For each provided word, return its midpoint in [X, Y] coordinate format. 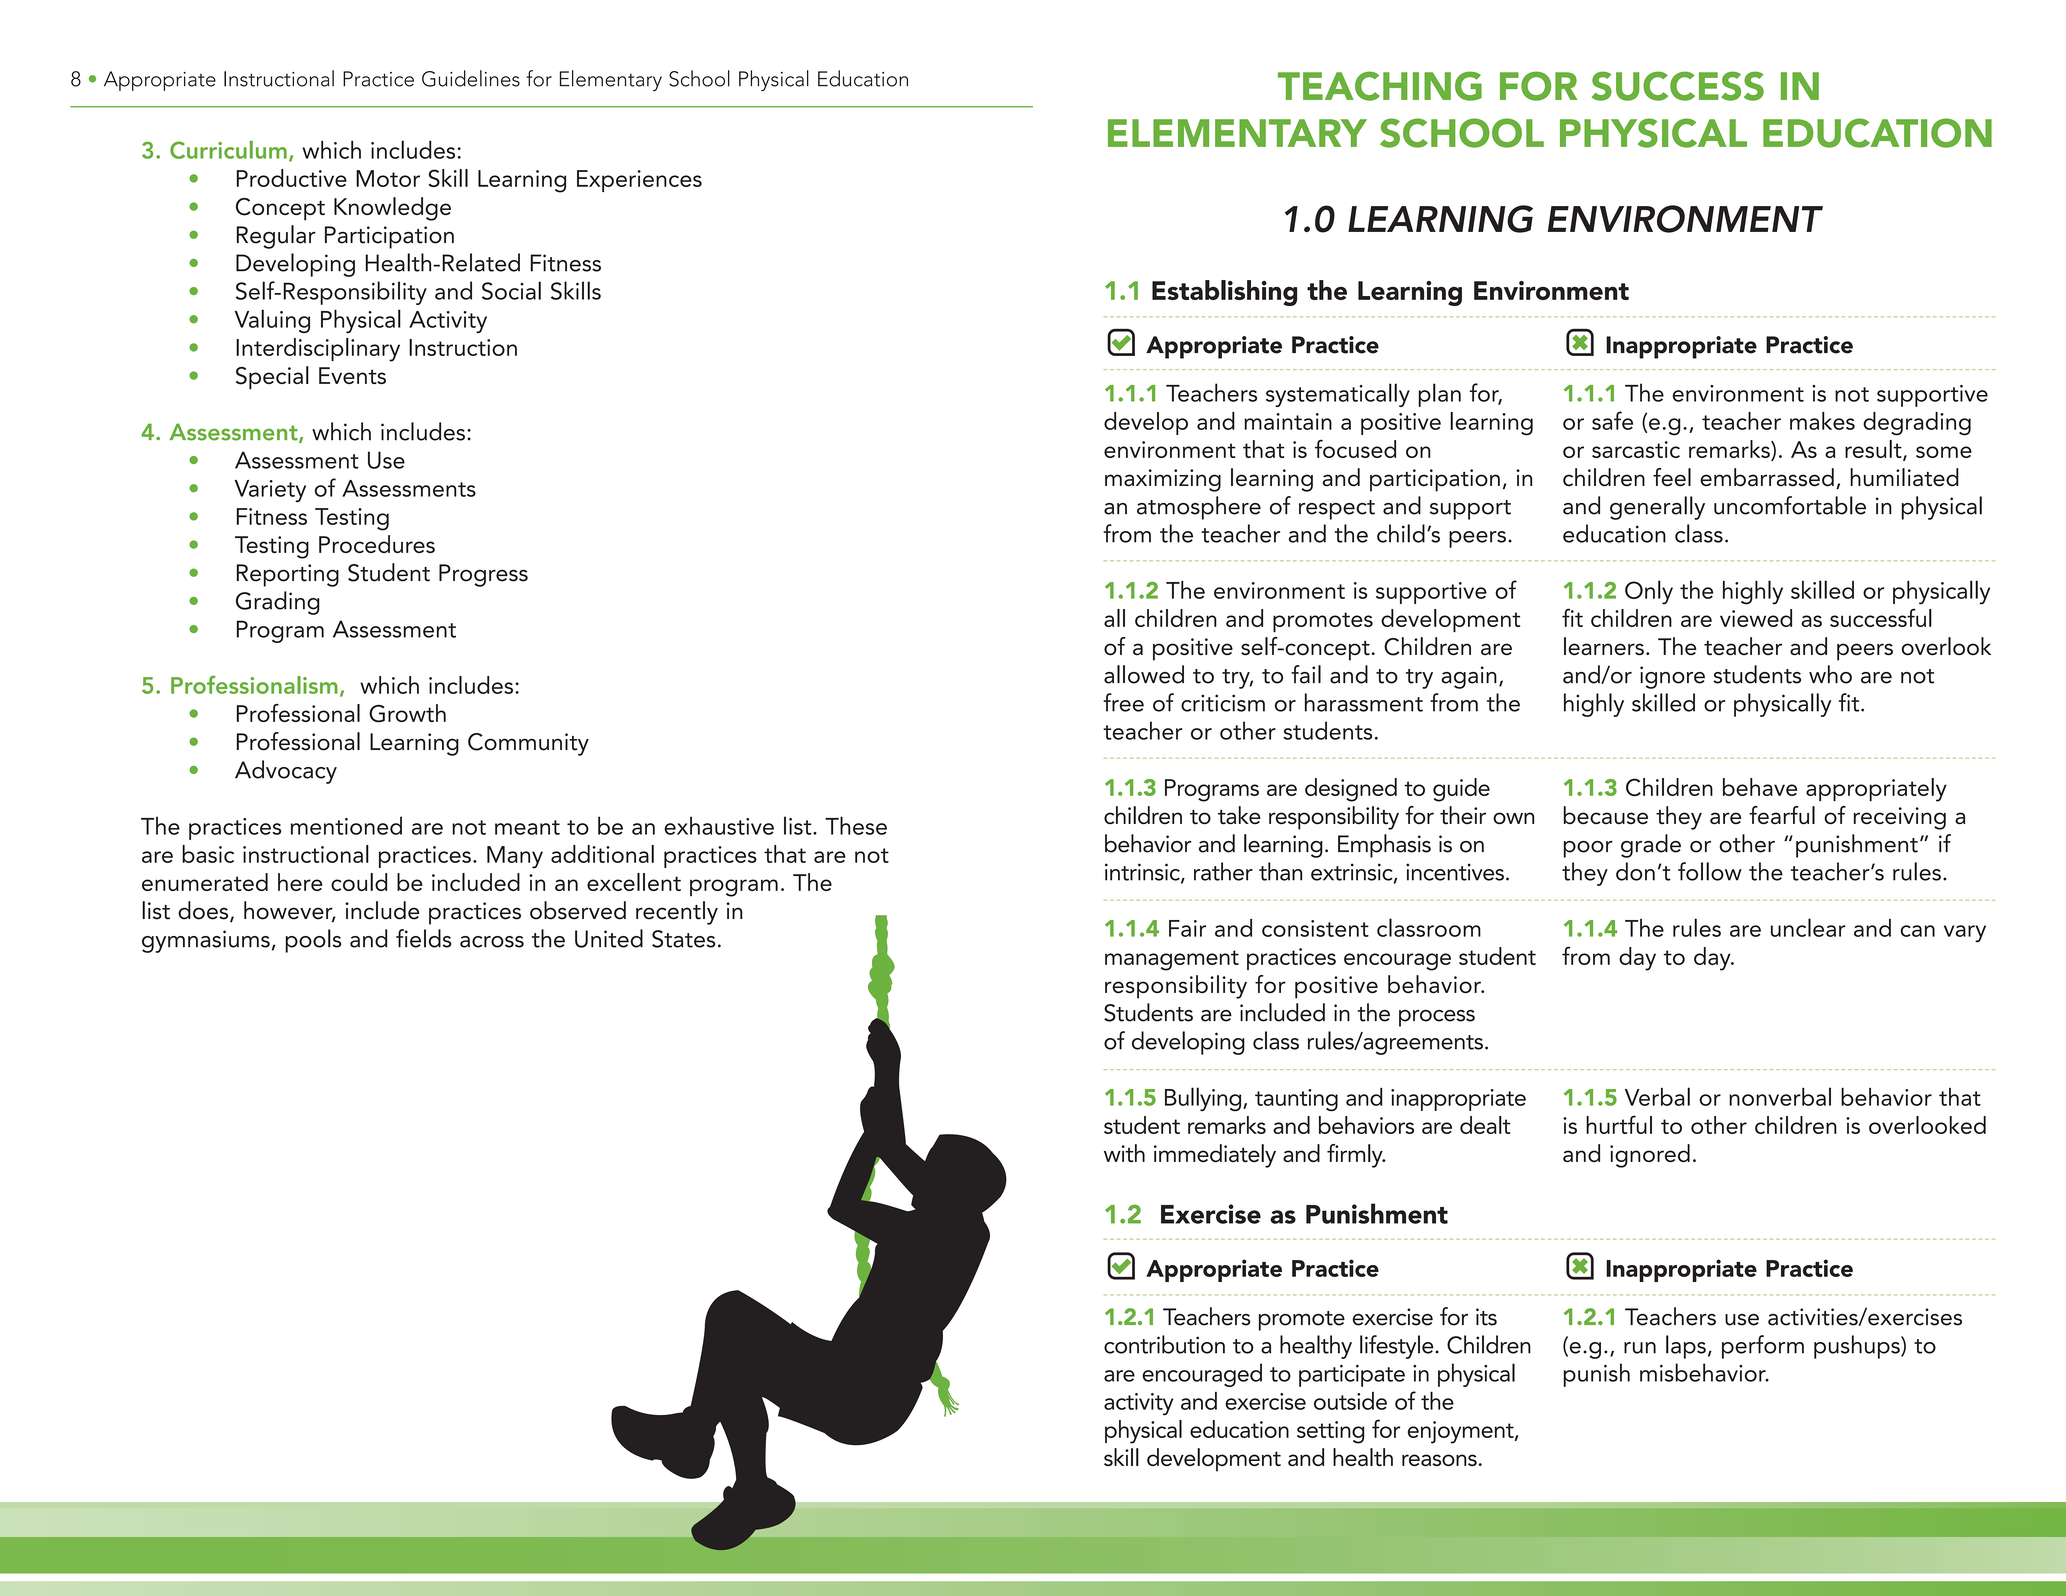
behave [1760, 787]
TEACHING [1380, 86]
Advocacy [286, 772]
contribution [1164, 1344]
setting [1330, 1432]
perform [1763, 1347]
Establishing [1224, 293]
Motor [388, 178]
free [1123, 702]
